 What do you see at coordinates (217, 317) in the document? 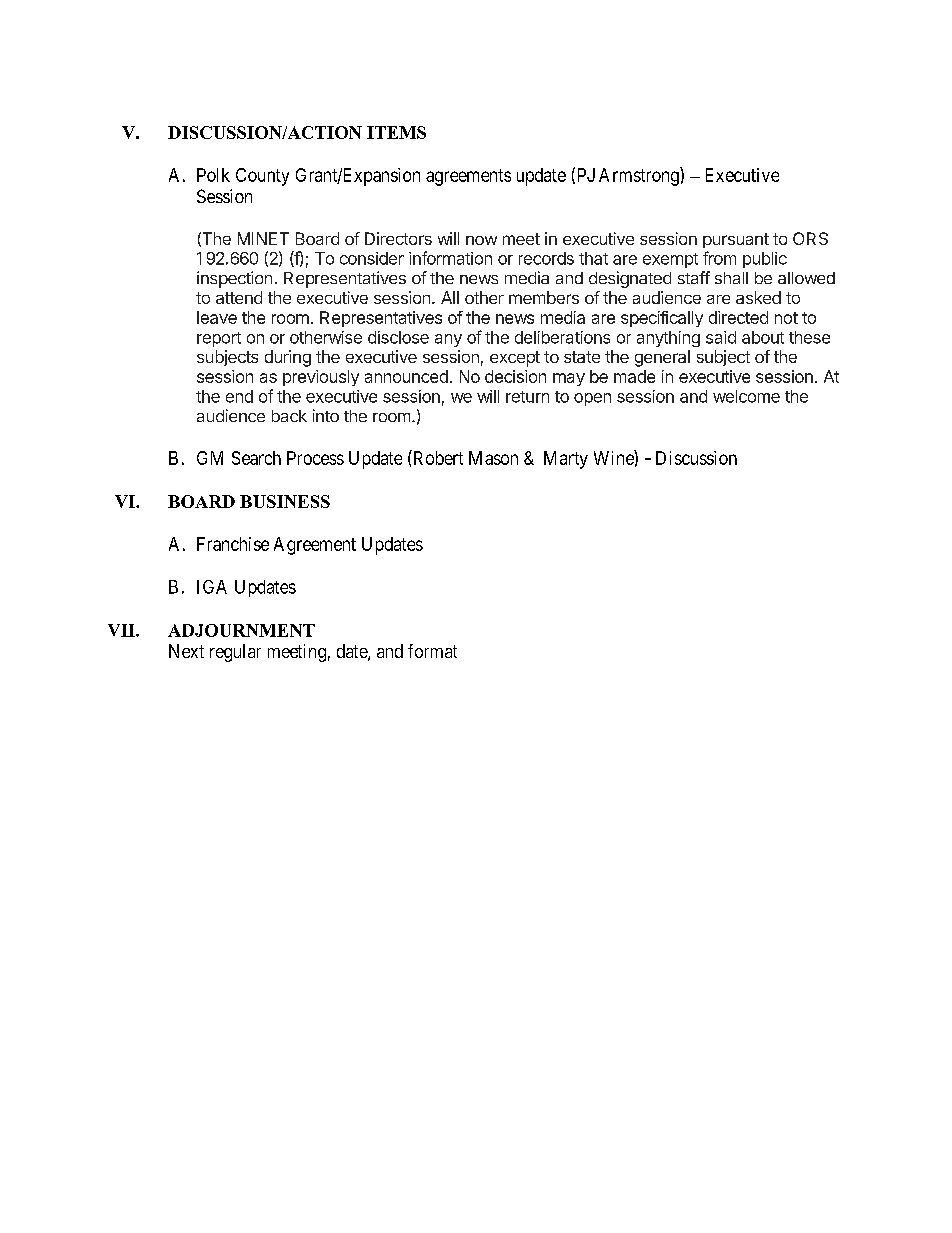
I see `leave` at bounding box center [217, 317].
